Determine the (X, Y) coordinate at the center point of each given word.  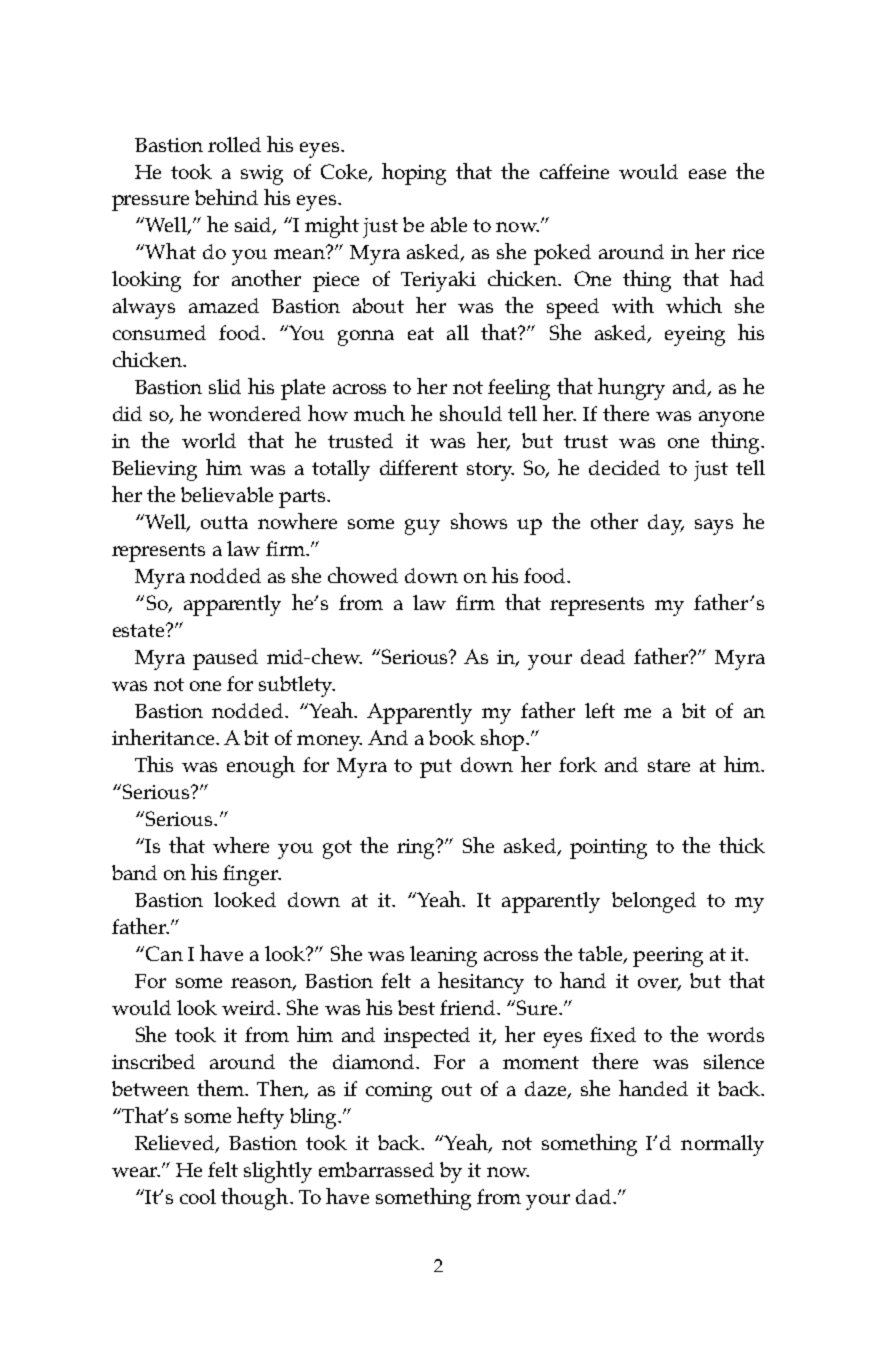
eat (421, 333)
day (666, 524)
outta (224, 522)
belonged (654, 902)
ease (707, 174)
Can (164, 953)
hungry (631, 389)
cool (198, 1196)
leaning (443, 956)
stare (669, 765)
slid (225, 386)
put (436, 768)
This (154, 764)
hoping (414, 174)
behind (226, 197)
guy (422, 527)
